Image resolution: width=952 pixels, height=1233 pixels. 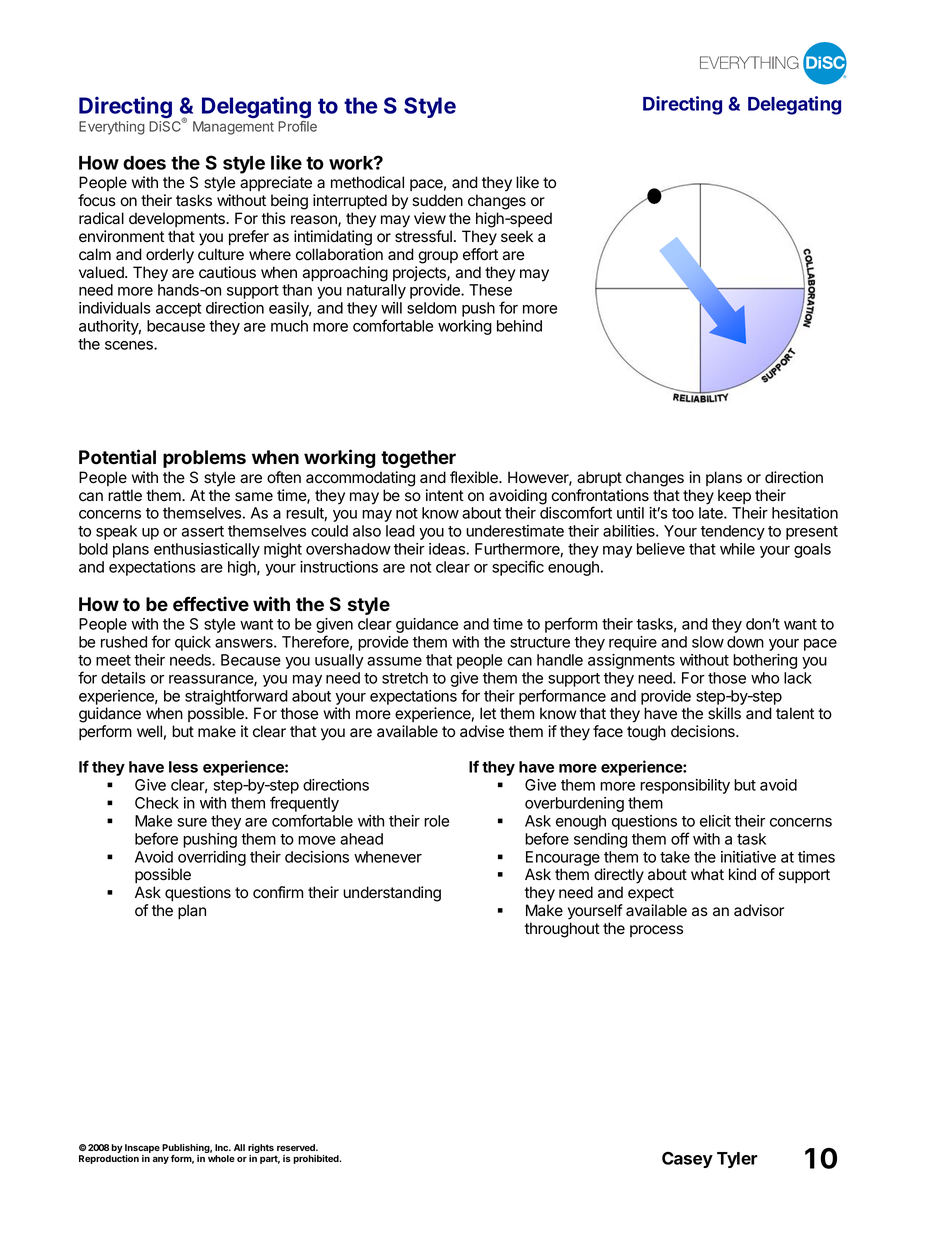 What do you see at coordinates (517, 236) in the document?
I see `seek` at bounding box center [517, 236].
